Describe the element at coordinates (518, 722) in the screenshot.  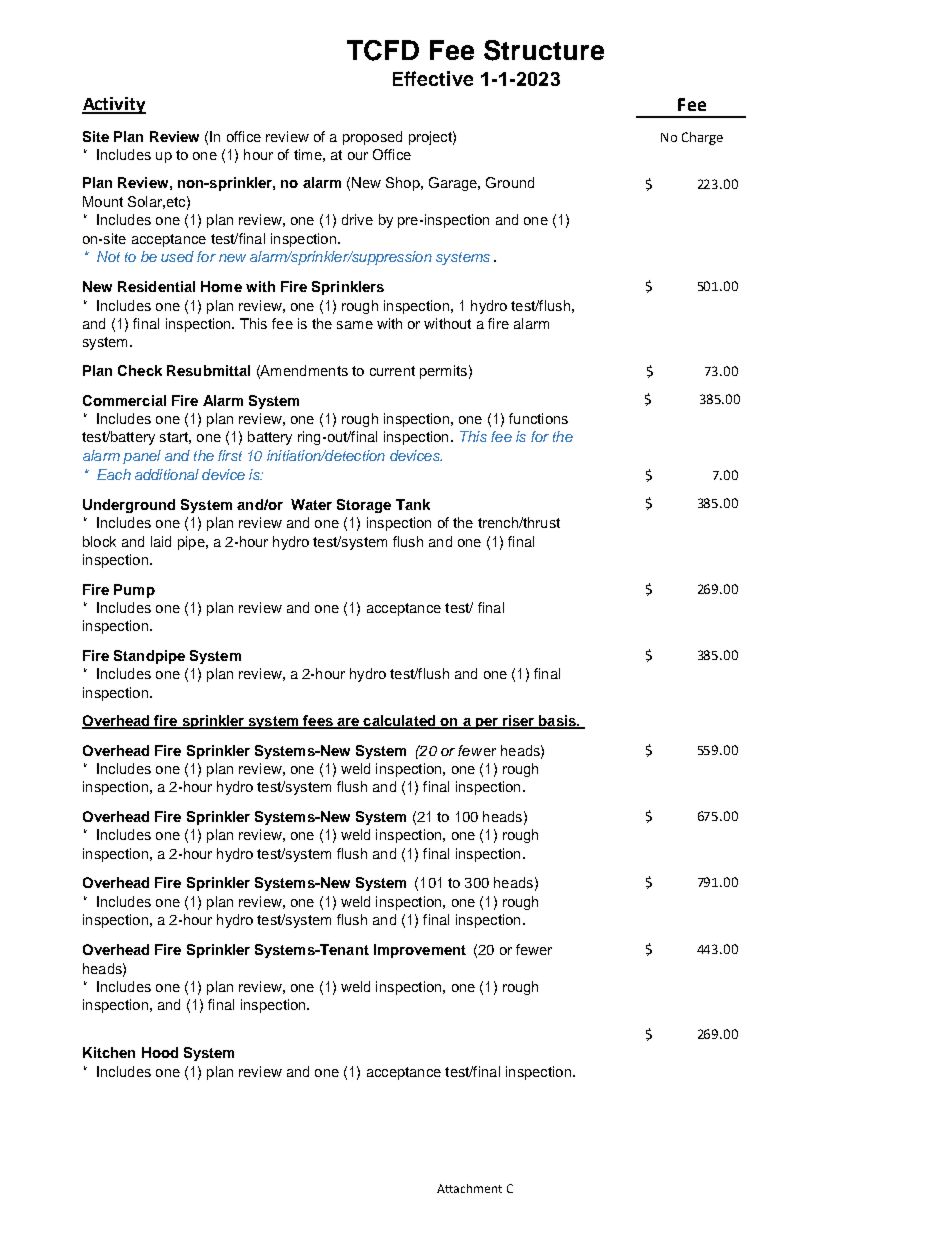
I see `riser` at that location.
